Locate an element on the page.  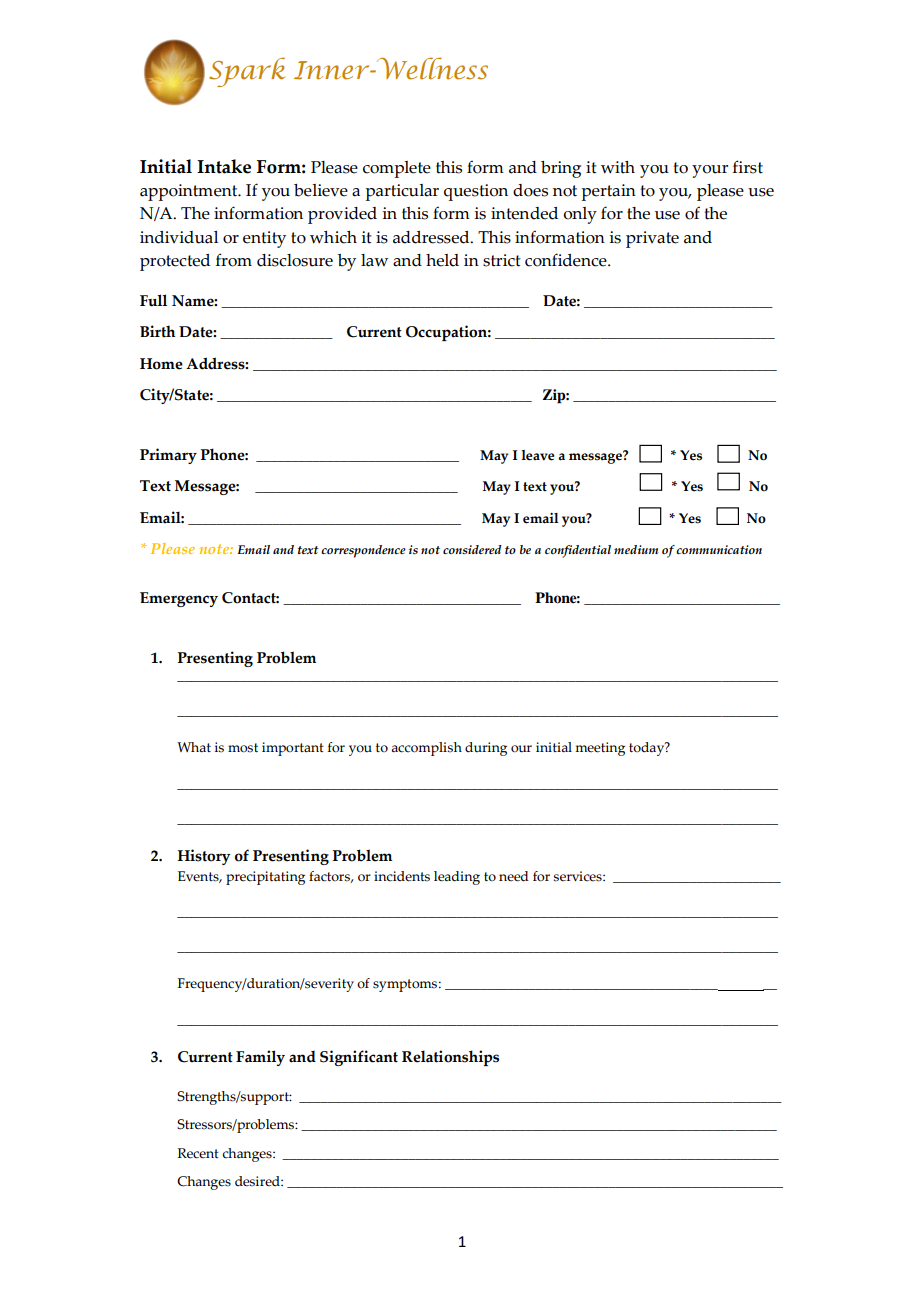
meeting is located at coordinates (600, 749).
